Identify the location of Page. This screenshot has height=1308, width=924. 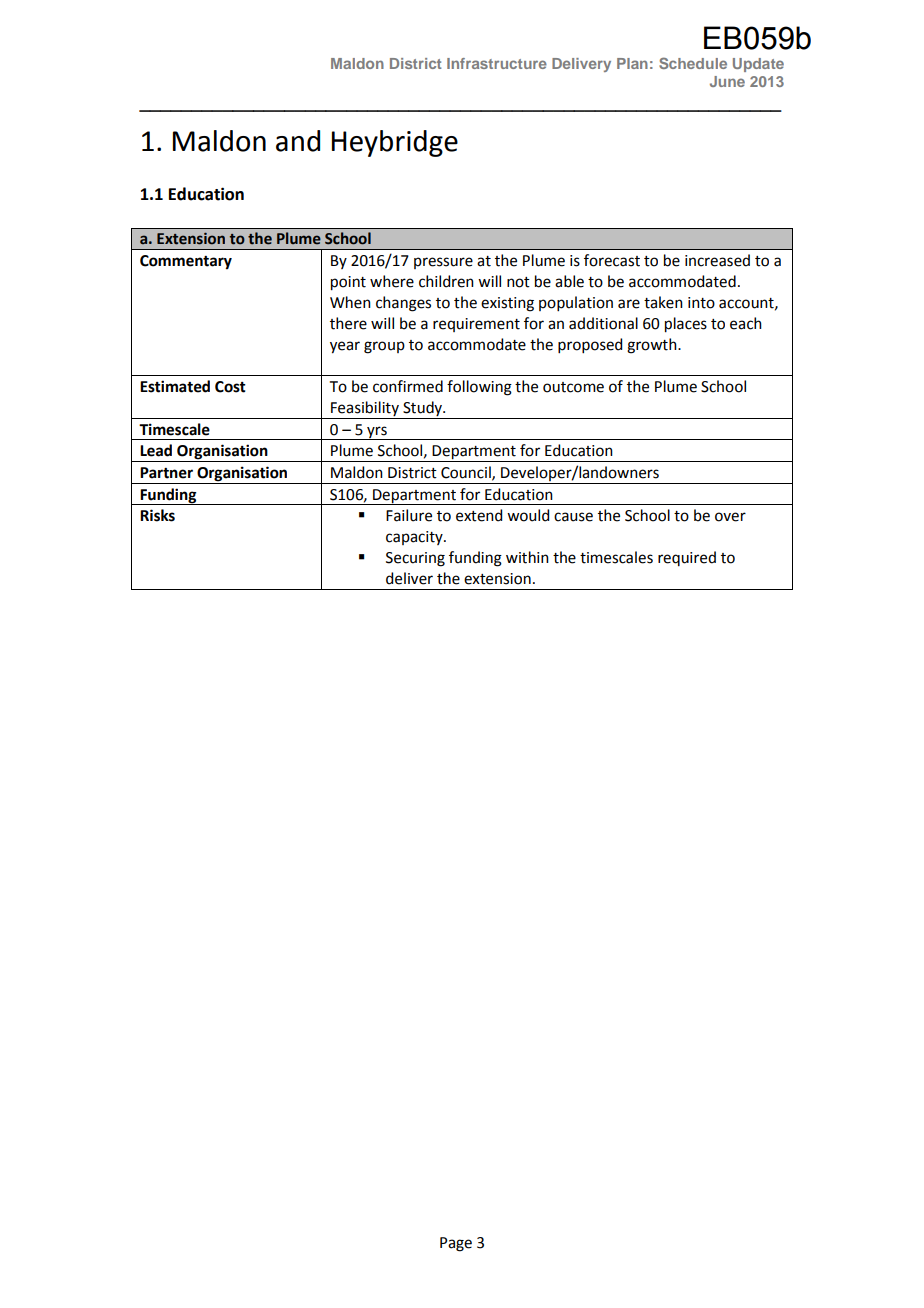
(456, 1244).
